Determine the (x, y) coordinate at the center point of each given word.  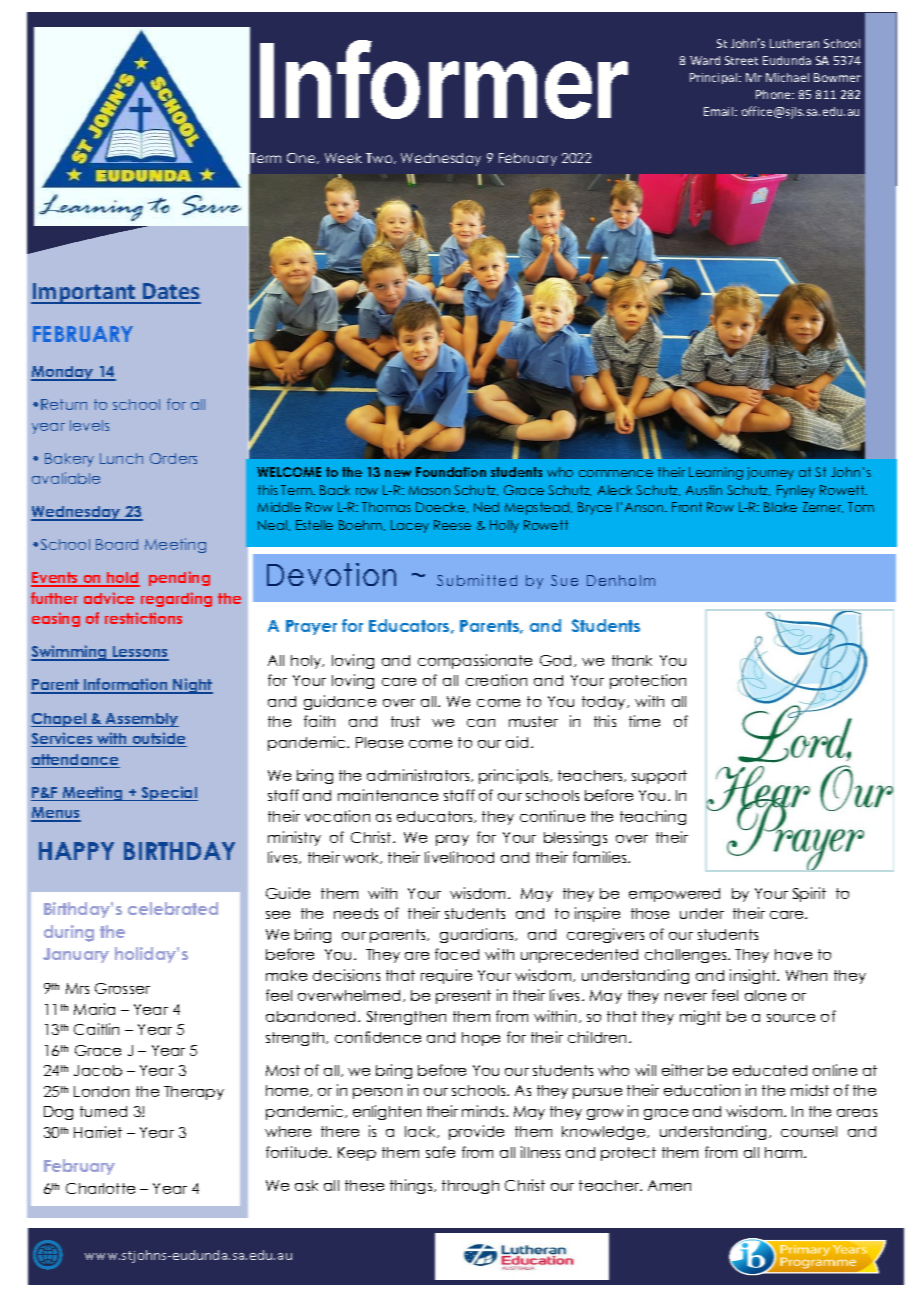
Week (343, 158)
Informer (444, 80)
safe (440, 1152)
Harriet (98, 1132)
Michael (787, 77)
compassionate (475, 661)
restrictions (143, 618)
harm (785, 1152)
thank (632, 660)
